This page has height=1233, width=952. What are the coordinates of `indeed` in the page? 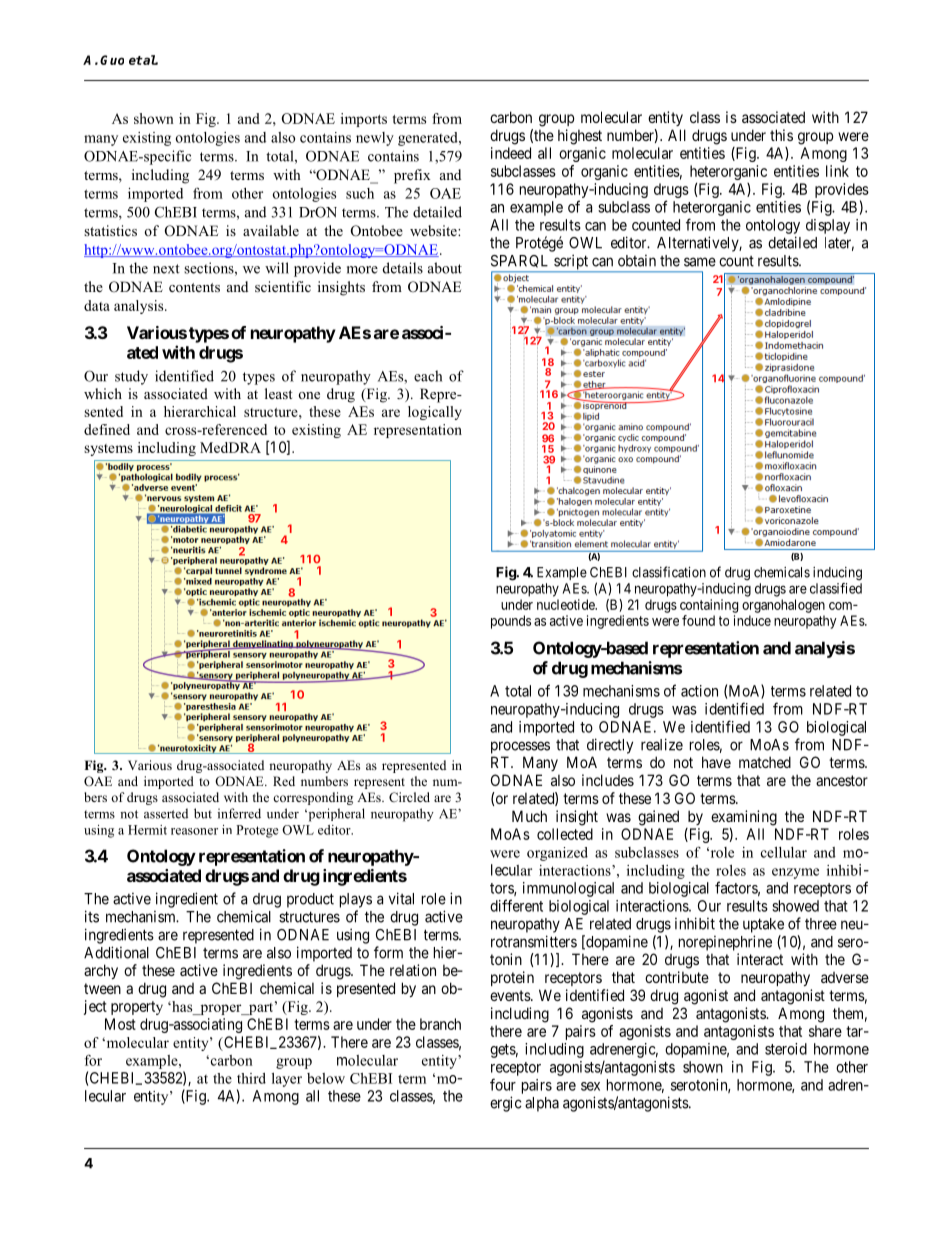 It's located at (511, 153).
